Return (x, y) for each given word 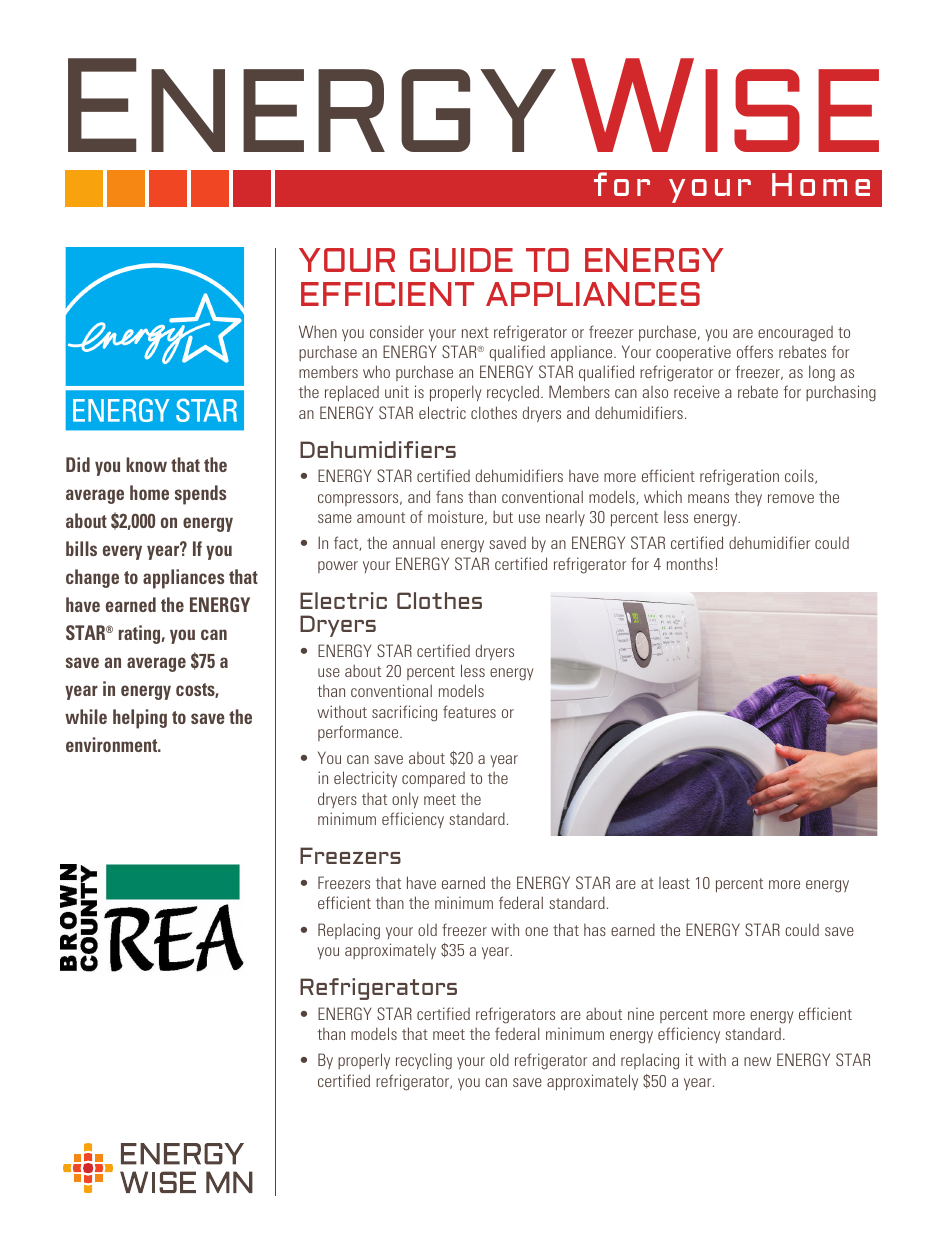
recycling (424, 1061)
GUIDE (461, 260)
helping (140, 719)
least (674, 883)
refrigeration (739, 477)
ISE (792, 110)
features (469, 711)
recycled (514, 393)
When (318, 331)
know (146, 464)
